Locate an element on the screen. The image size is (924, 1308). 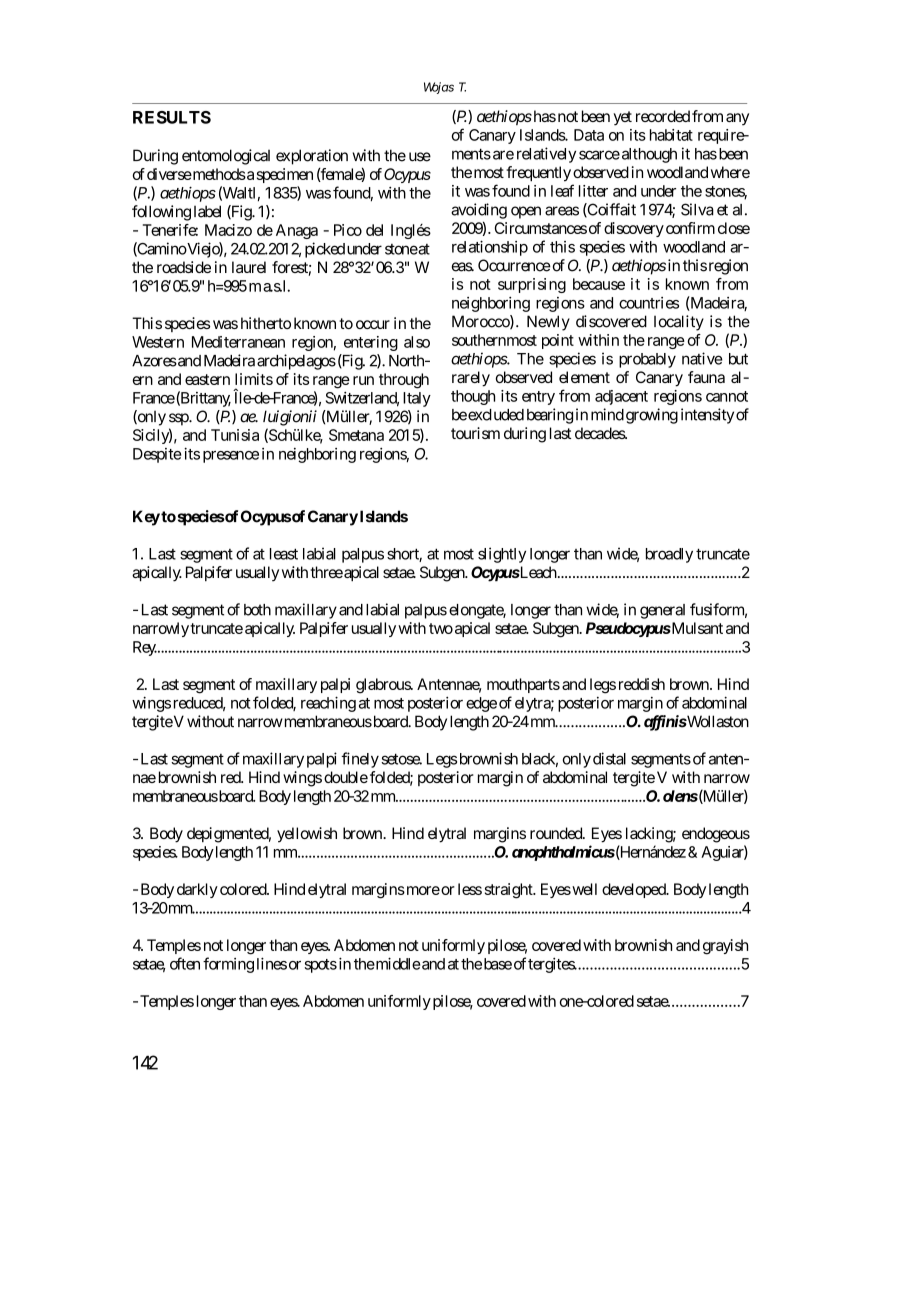
slightly is located at coordinates (502, 555).
